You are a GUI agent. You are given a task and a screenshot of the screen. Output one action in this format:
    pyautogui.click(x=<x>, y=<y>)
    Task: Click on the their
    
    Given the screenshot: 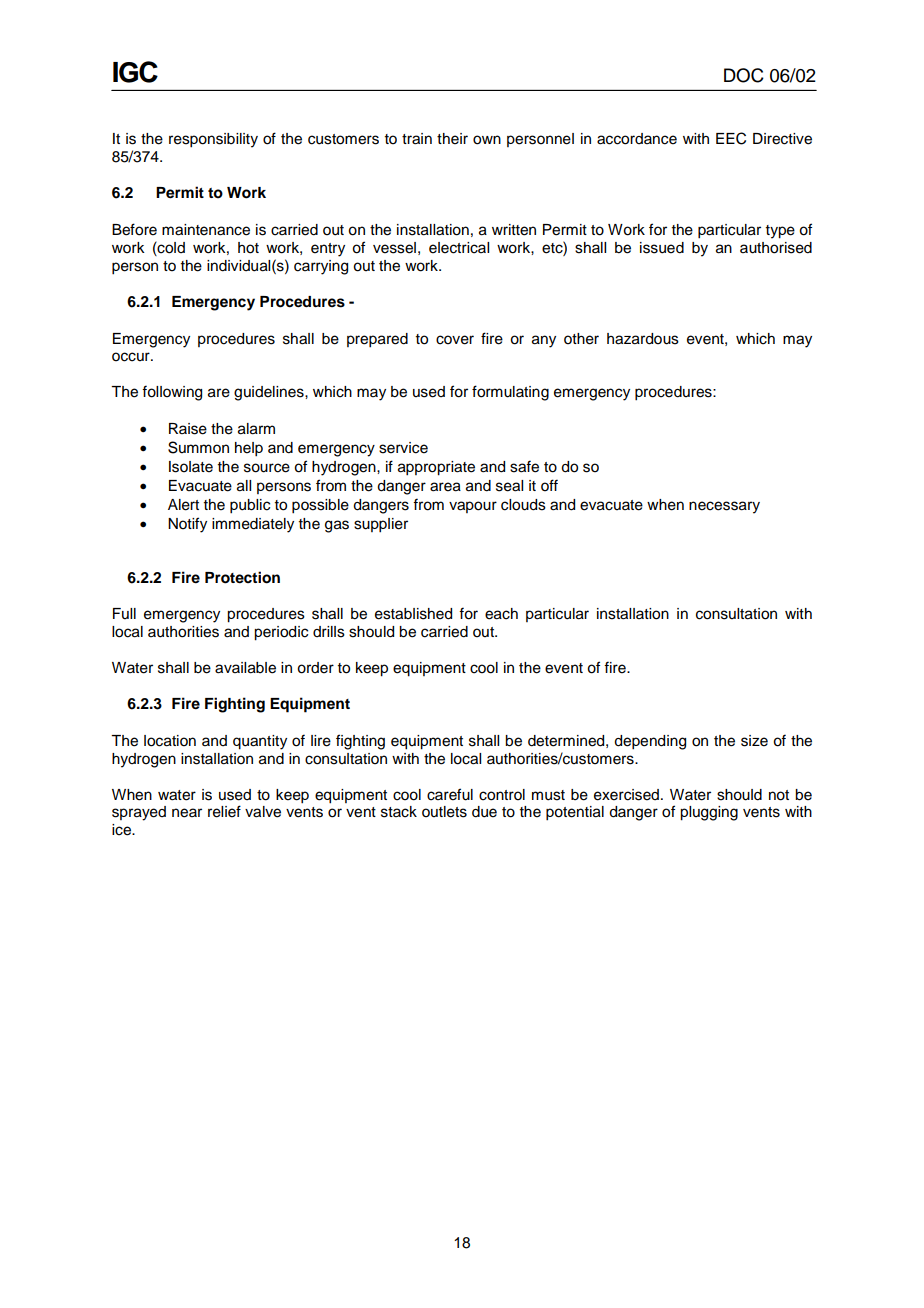 What is the action you would take?
    pyautogui.click(x=452, y=139)
